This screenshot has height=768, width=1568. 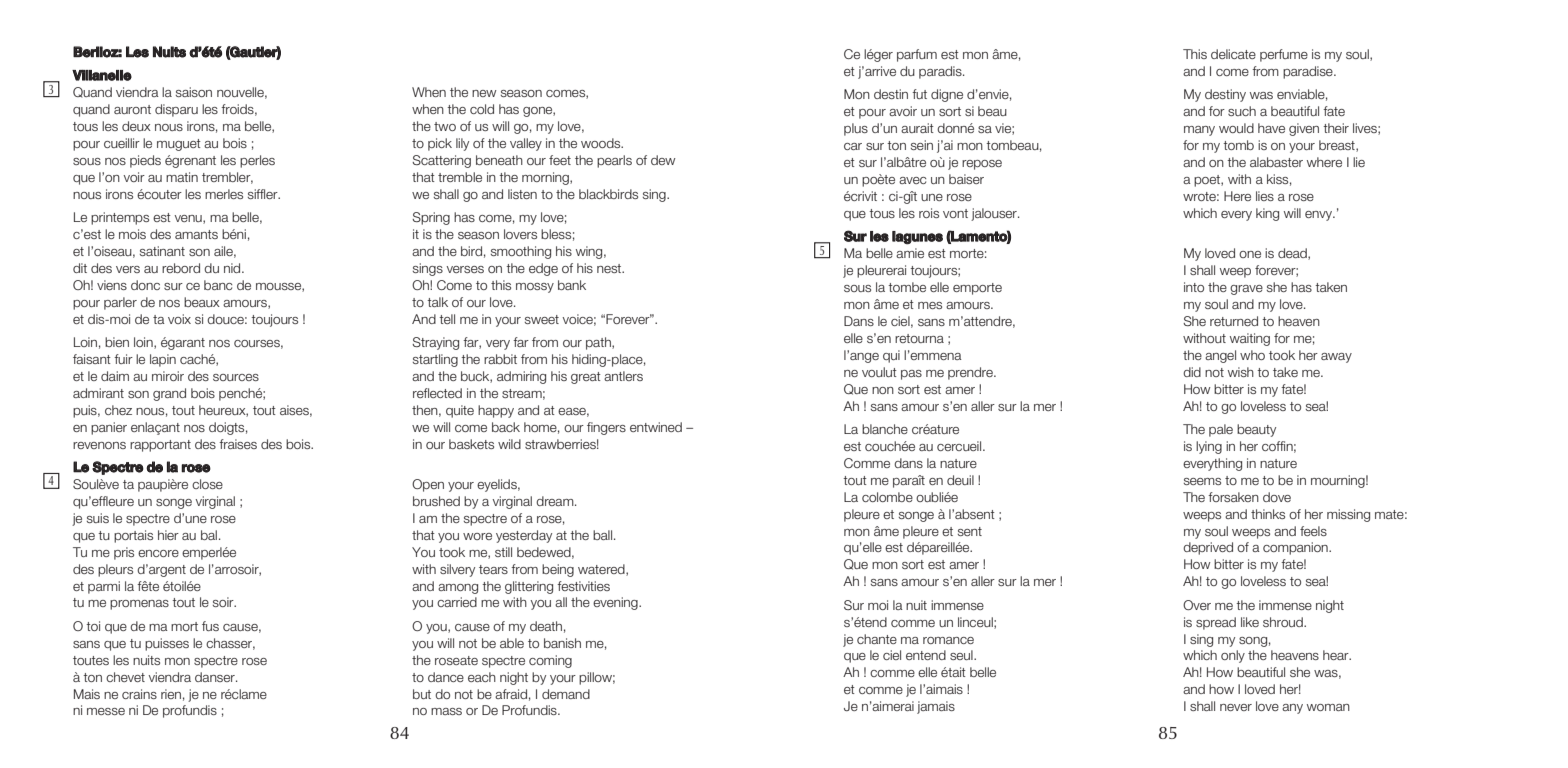 What do you see at coordinates (556, 501) in the screenshot?
I see `dream` at bounding box center [556, 501].
